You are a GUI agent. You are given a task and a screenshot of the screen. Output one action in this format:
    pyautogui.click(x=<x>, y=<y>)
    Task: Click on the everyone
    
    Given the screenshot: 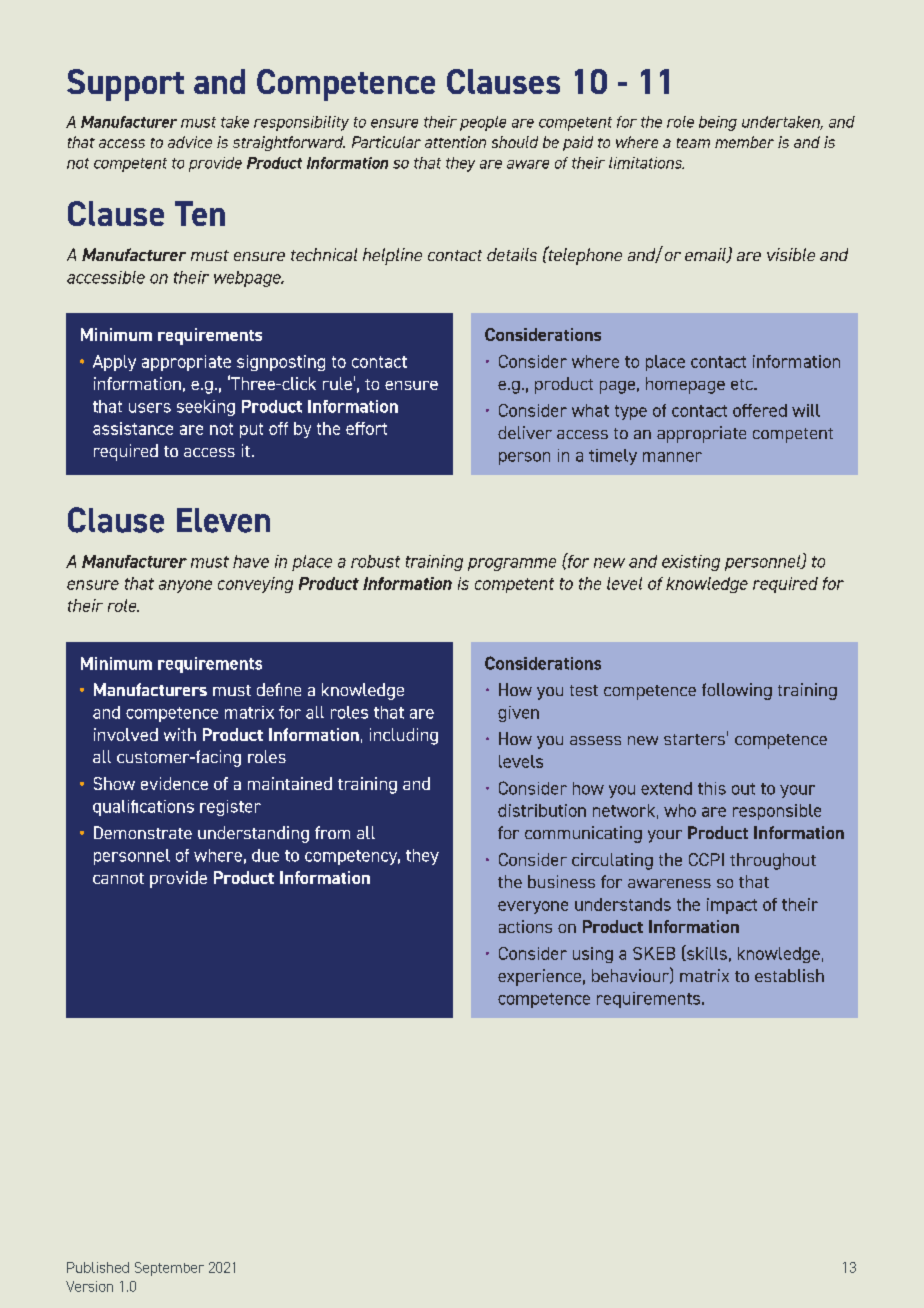 What is the action you would take?
    pyautogui.click(x=533, y=907)
